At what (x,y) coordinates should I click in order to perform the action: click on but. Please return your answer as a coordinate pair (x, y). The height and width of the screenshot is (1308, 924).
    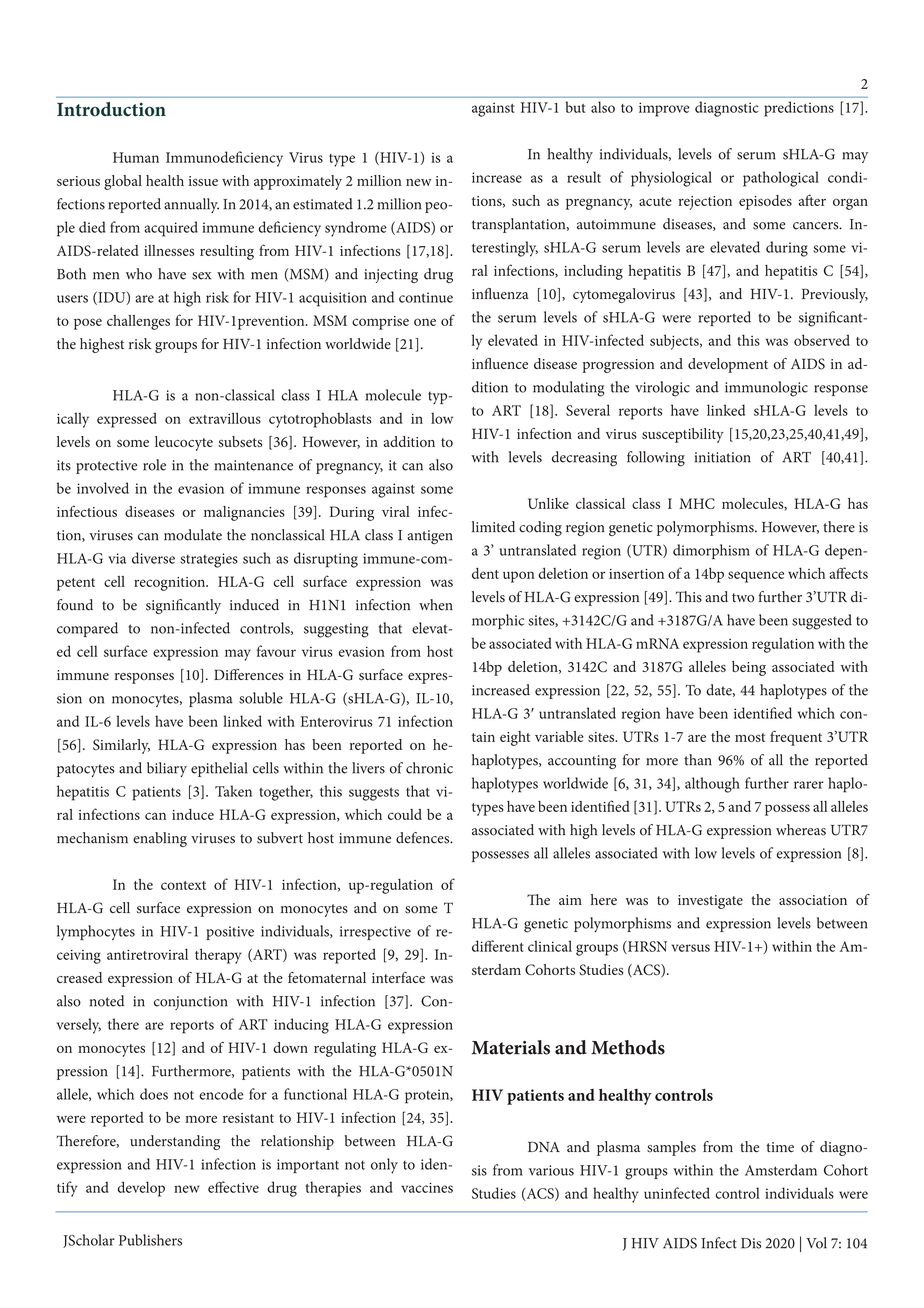
    Looking at the image, I should click on (575, 107).
